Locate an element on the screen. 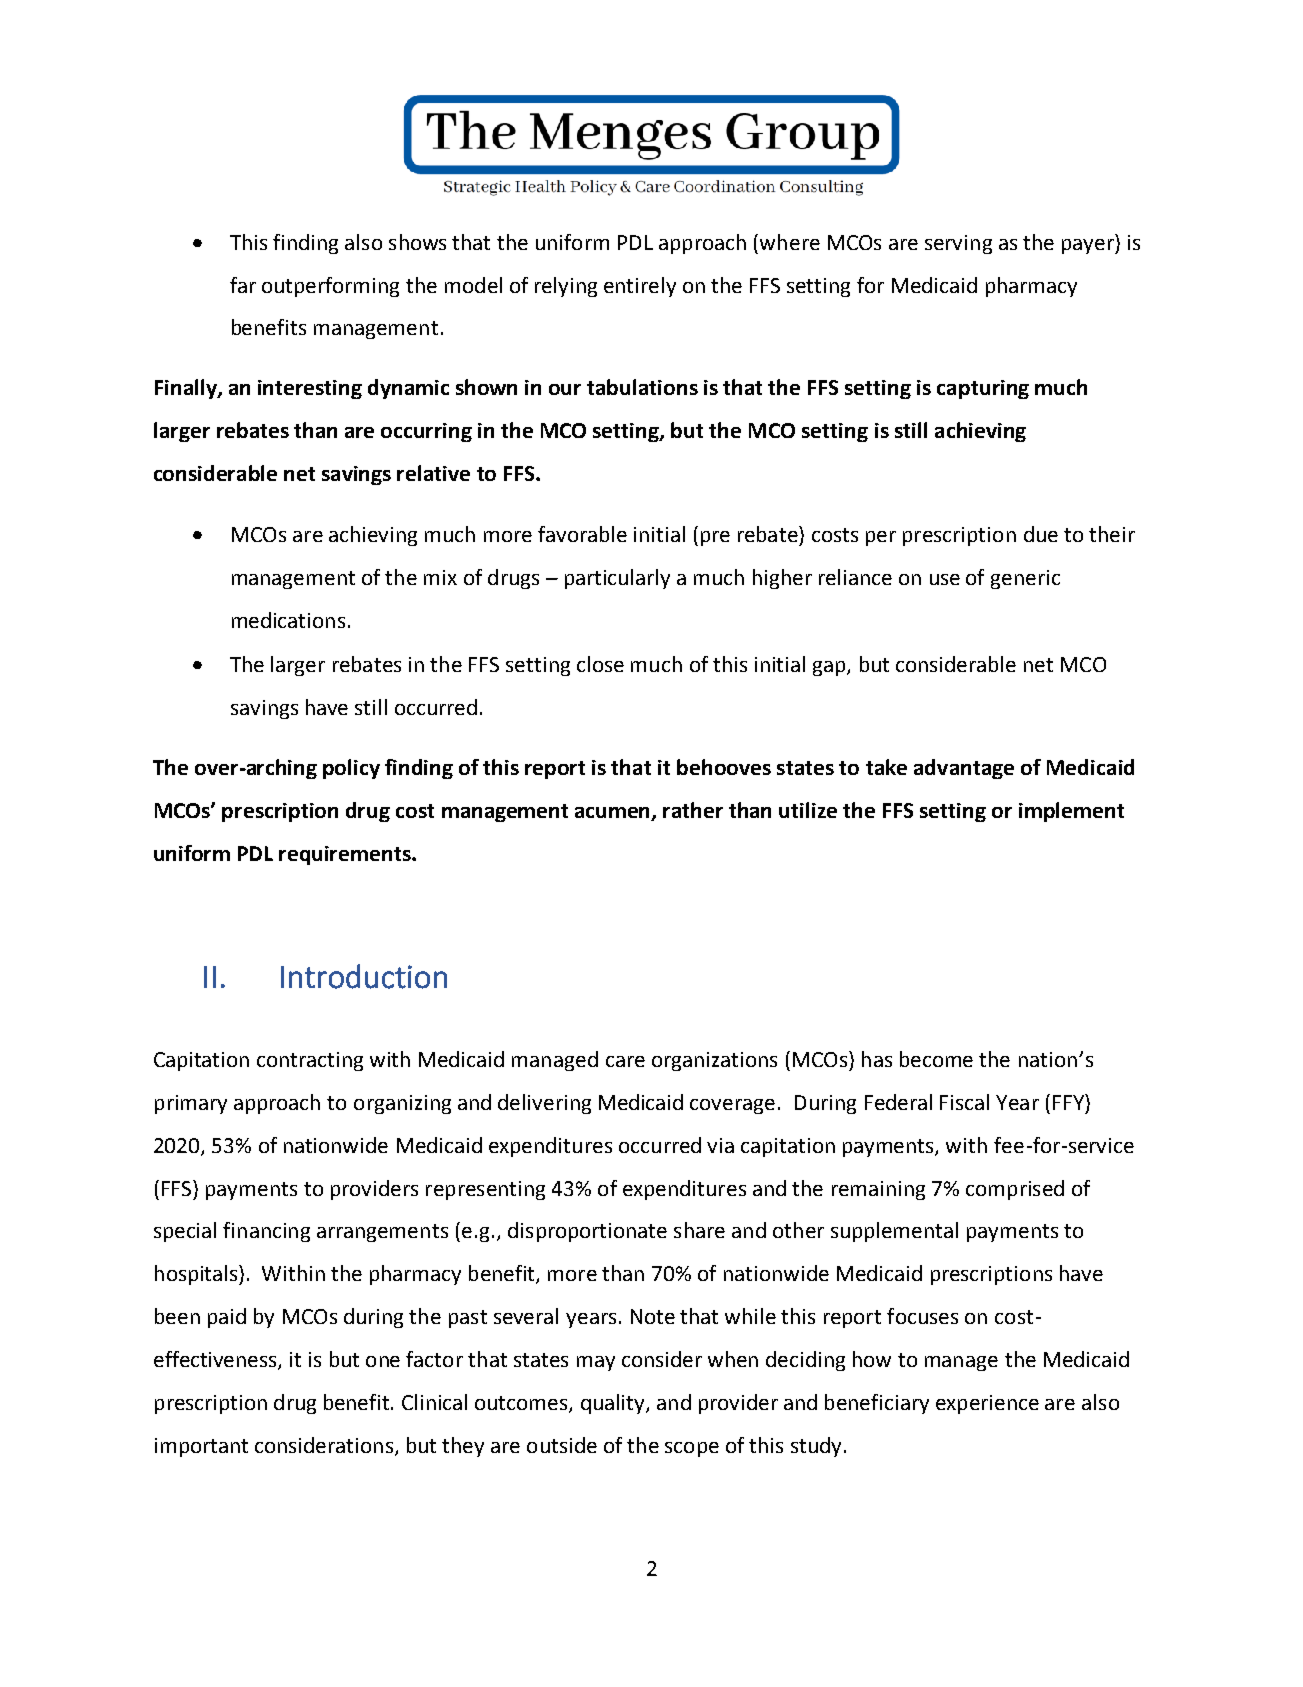 The image size is (1303, 1687). generic is located at coordinates (1025, 579).
